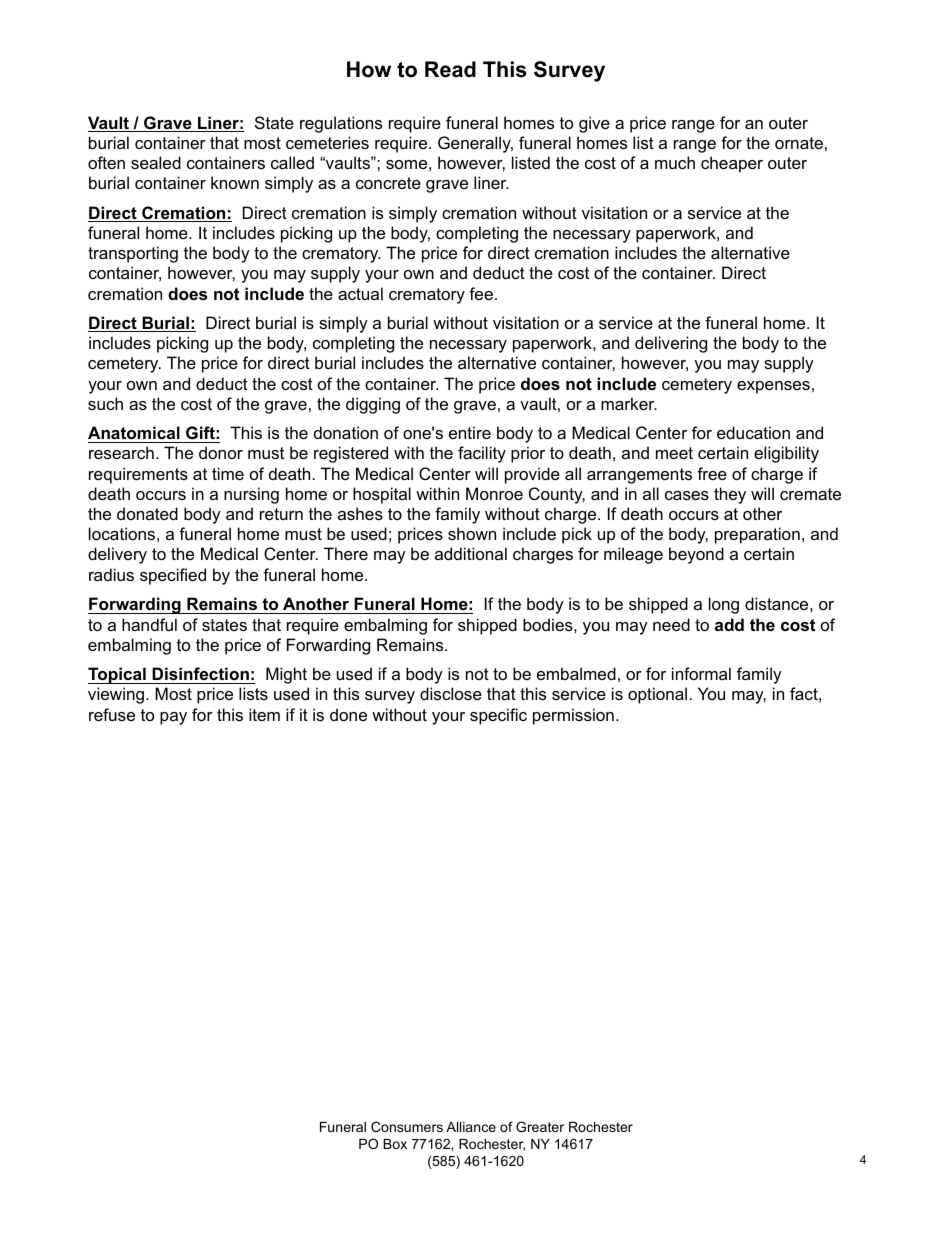 This screenshot has width=952, height=1233. Describe the element at coordinates (173, 576) in the screenshot. I see `specified` at that location.
